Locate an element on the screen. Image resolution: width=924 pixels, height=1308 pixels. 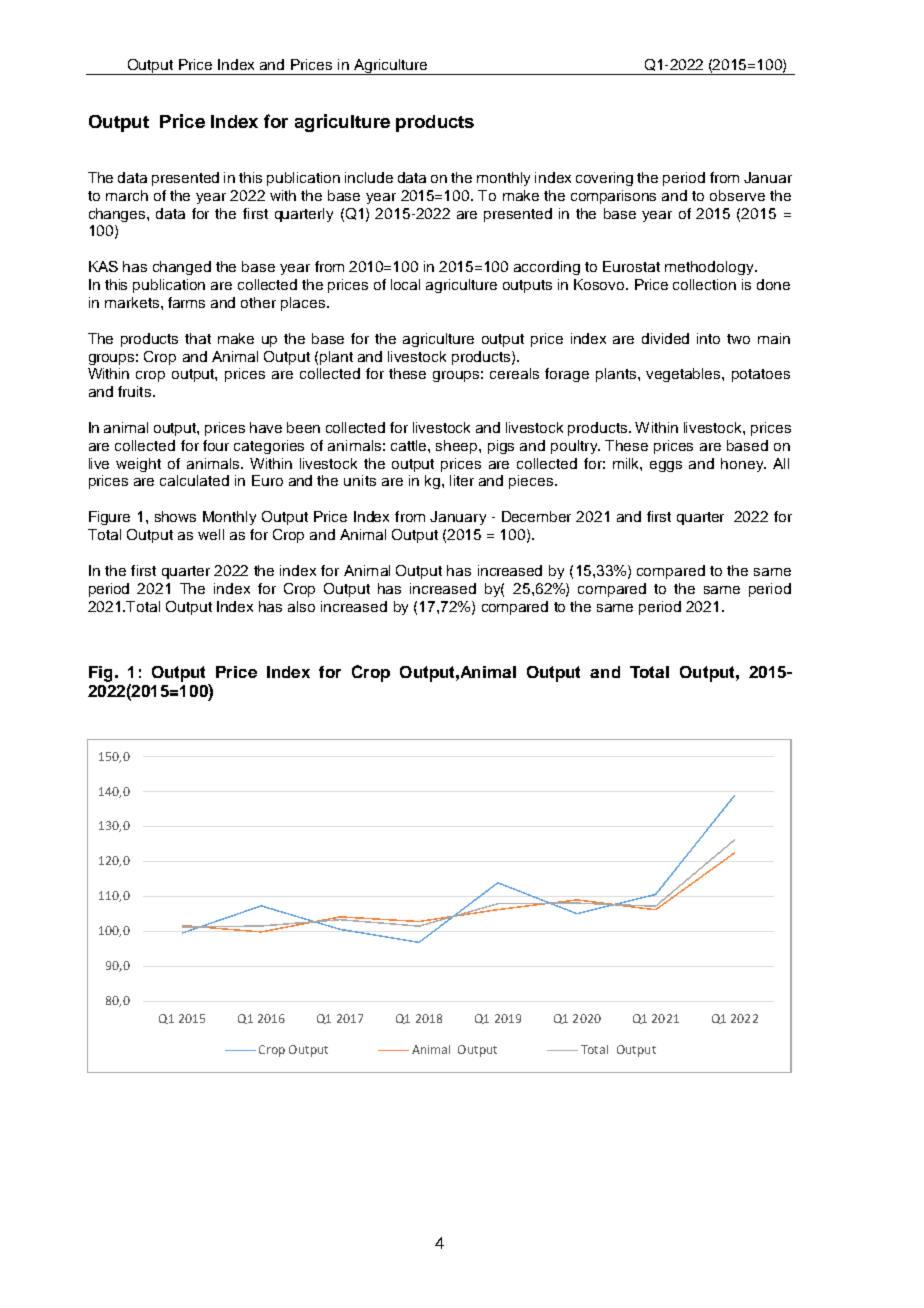
cereals is located at coordinates (514, 373).
